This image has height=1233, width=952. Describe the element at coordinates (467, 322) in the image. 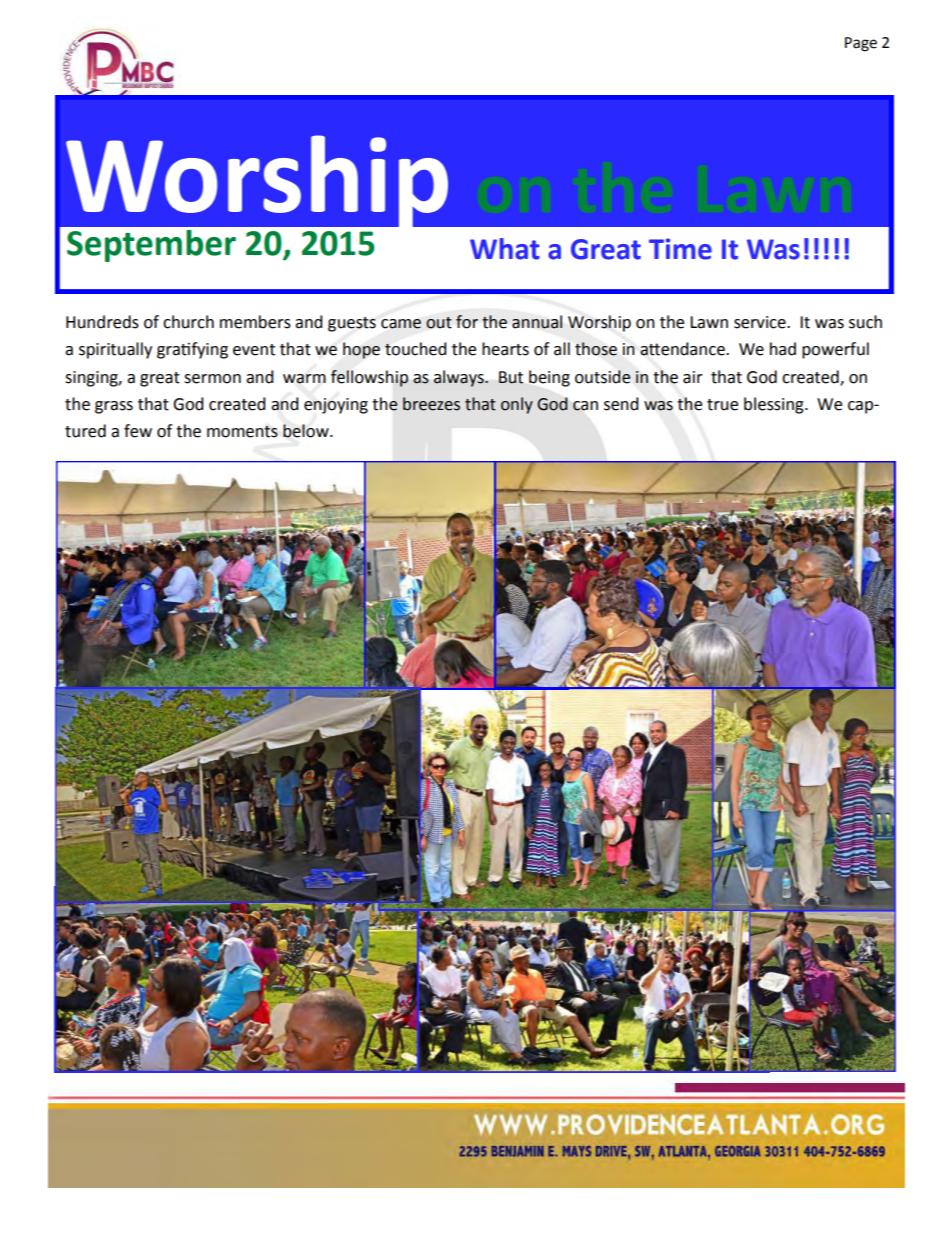

I see `for` at that location.
